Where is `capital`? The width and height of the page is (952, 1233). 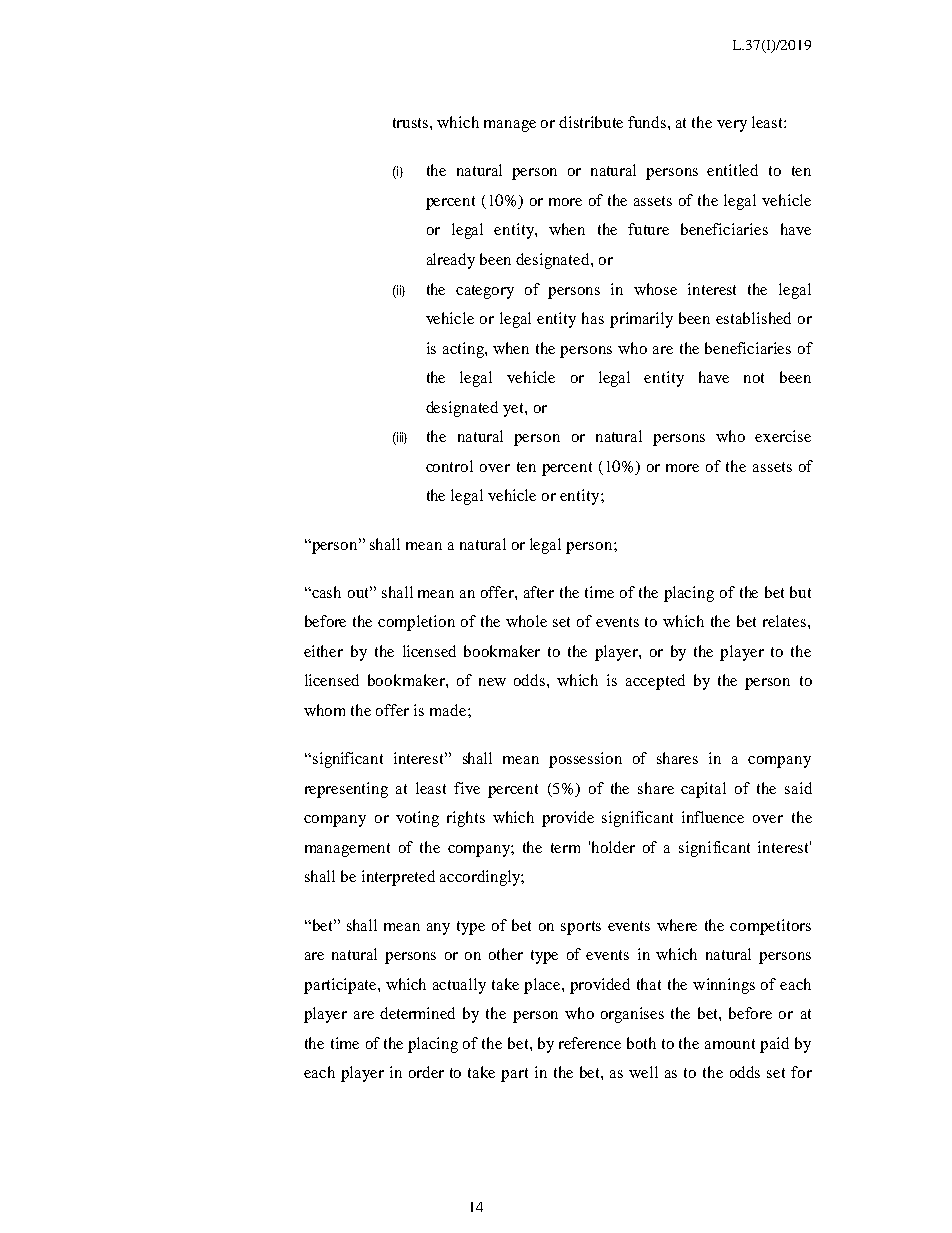
capital is located at coordinates (703, 790).
